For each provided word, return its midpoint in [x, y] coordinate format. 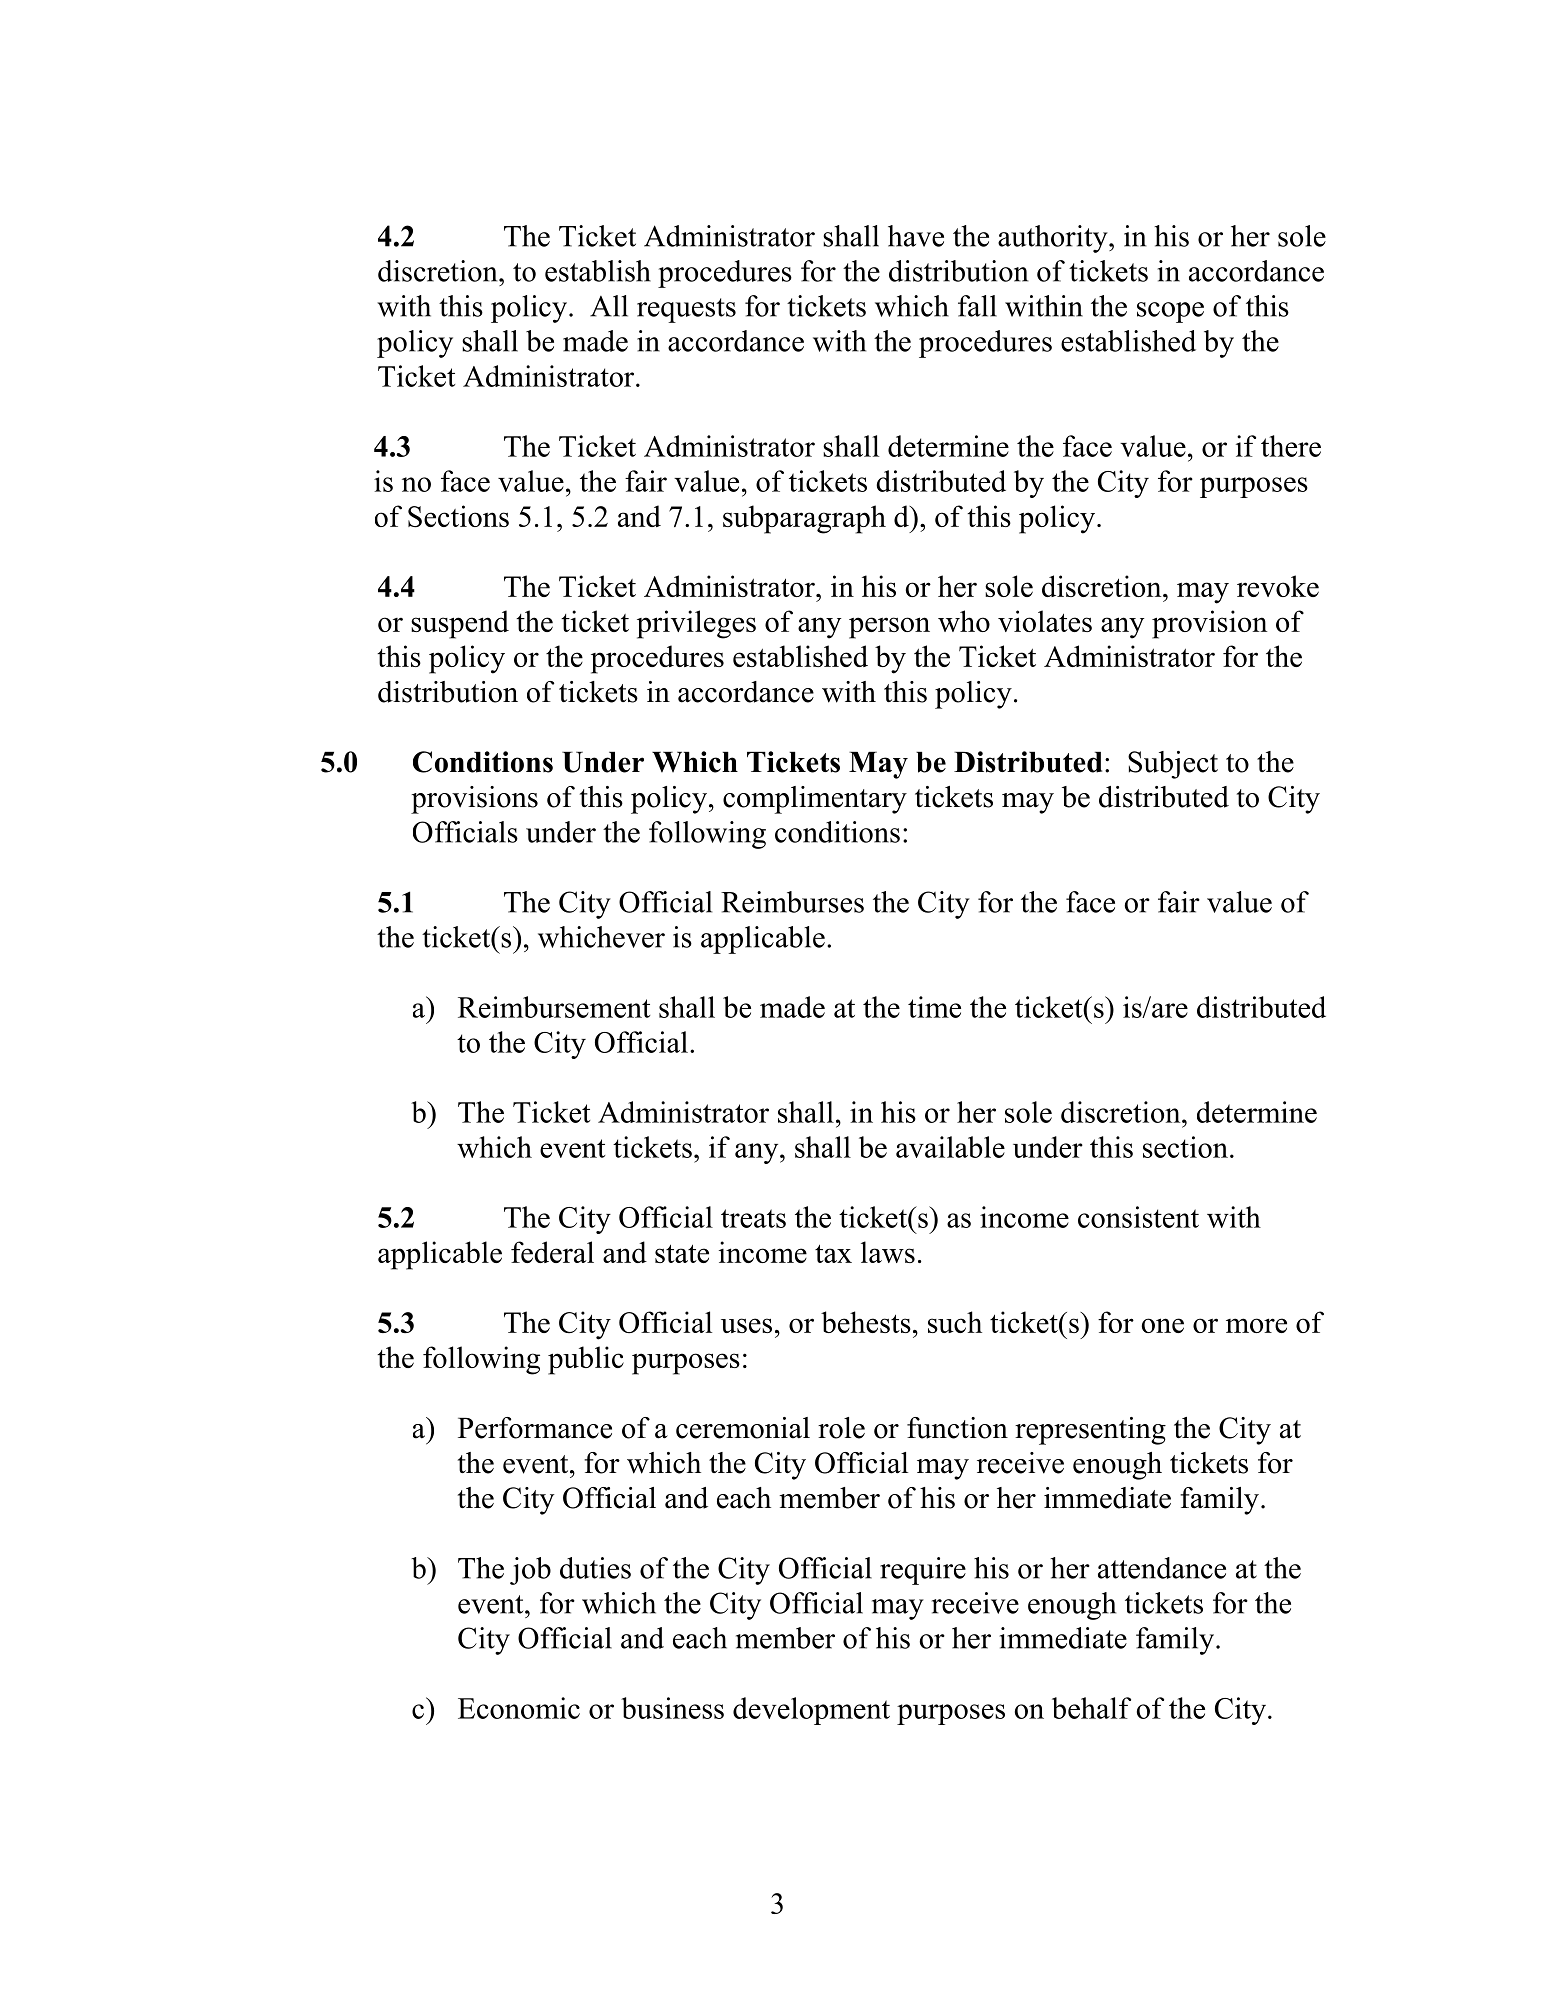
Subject [1173, 765]
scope [1170, 312]
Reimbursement [554, 1007]
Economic [519, 1708]
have [916, 236]
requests [686, 310]
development [811, 1711]
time [934, 1007]
